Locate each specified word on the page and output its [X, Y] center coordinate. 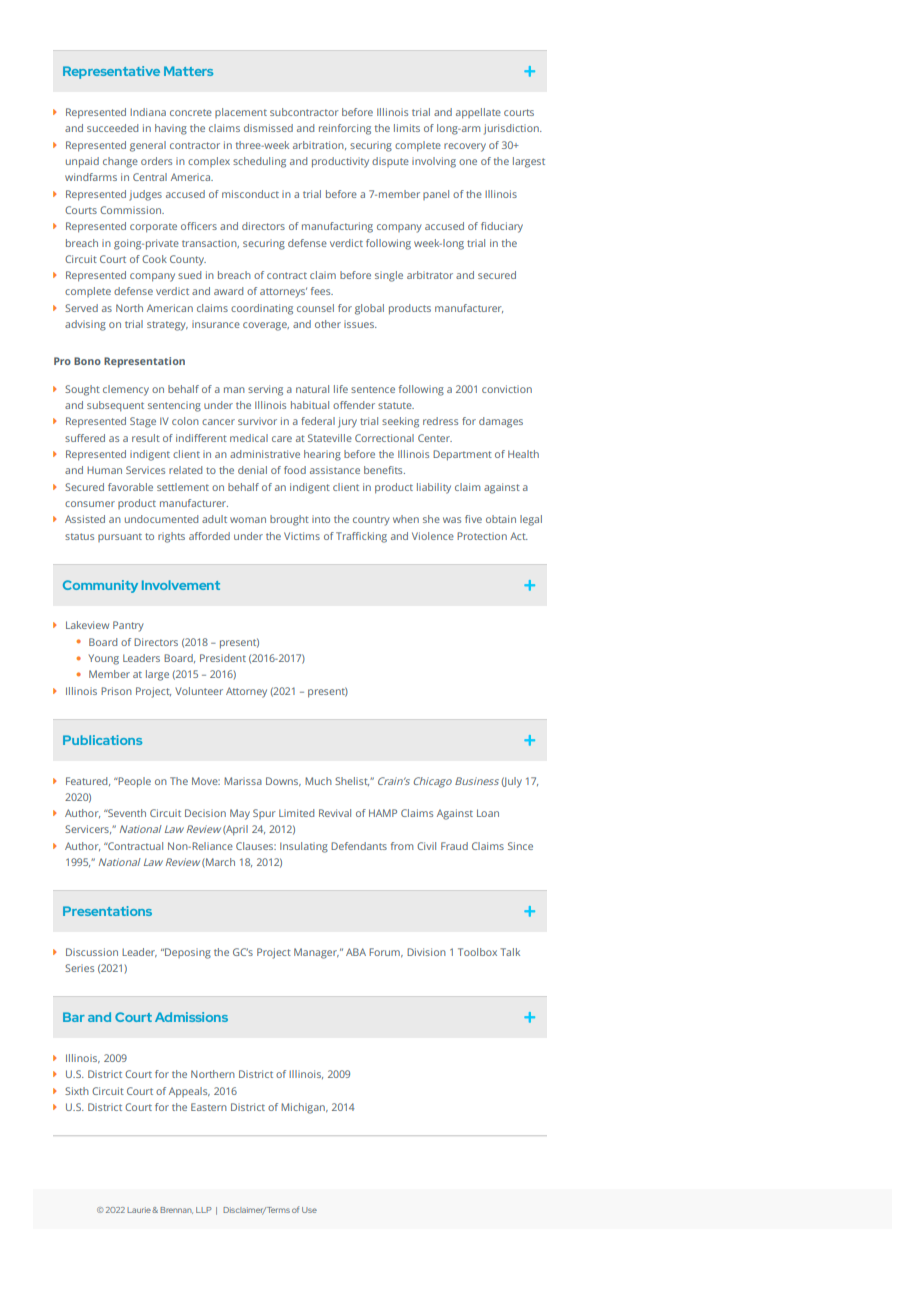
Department [462, 455]
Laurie [140, 1210]
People [133, 782]
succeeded [112, 128]
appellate [478, 113]
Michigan [304, 1108]
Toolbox [477, 952]
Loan [488, 813]
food [295, 470]
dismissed [268, 128]
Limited [296, 813]
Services [145, 470]
